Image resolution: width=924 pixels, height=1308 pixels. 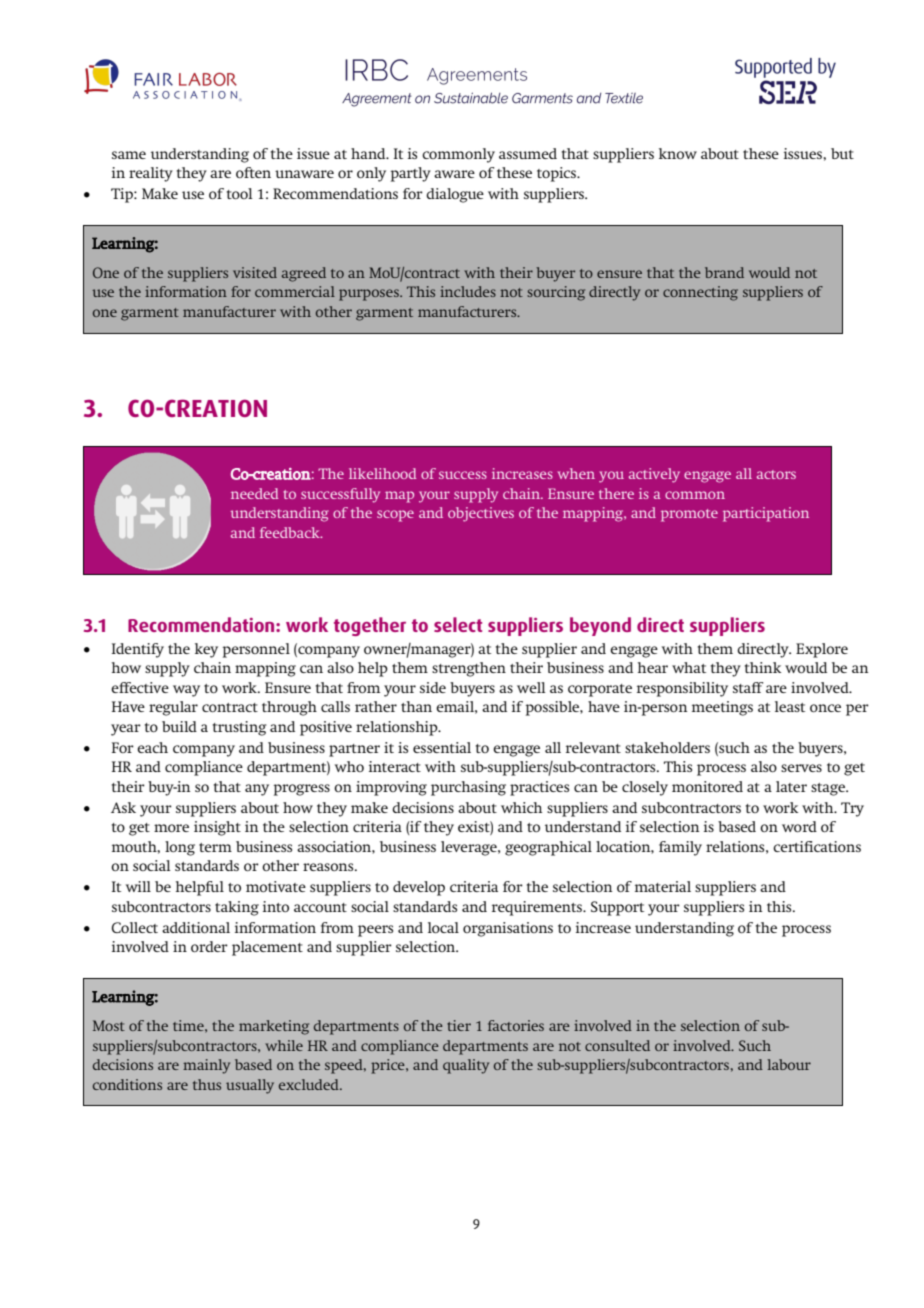 I want to click on strengthen, so click(x=469, y=669).
